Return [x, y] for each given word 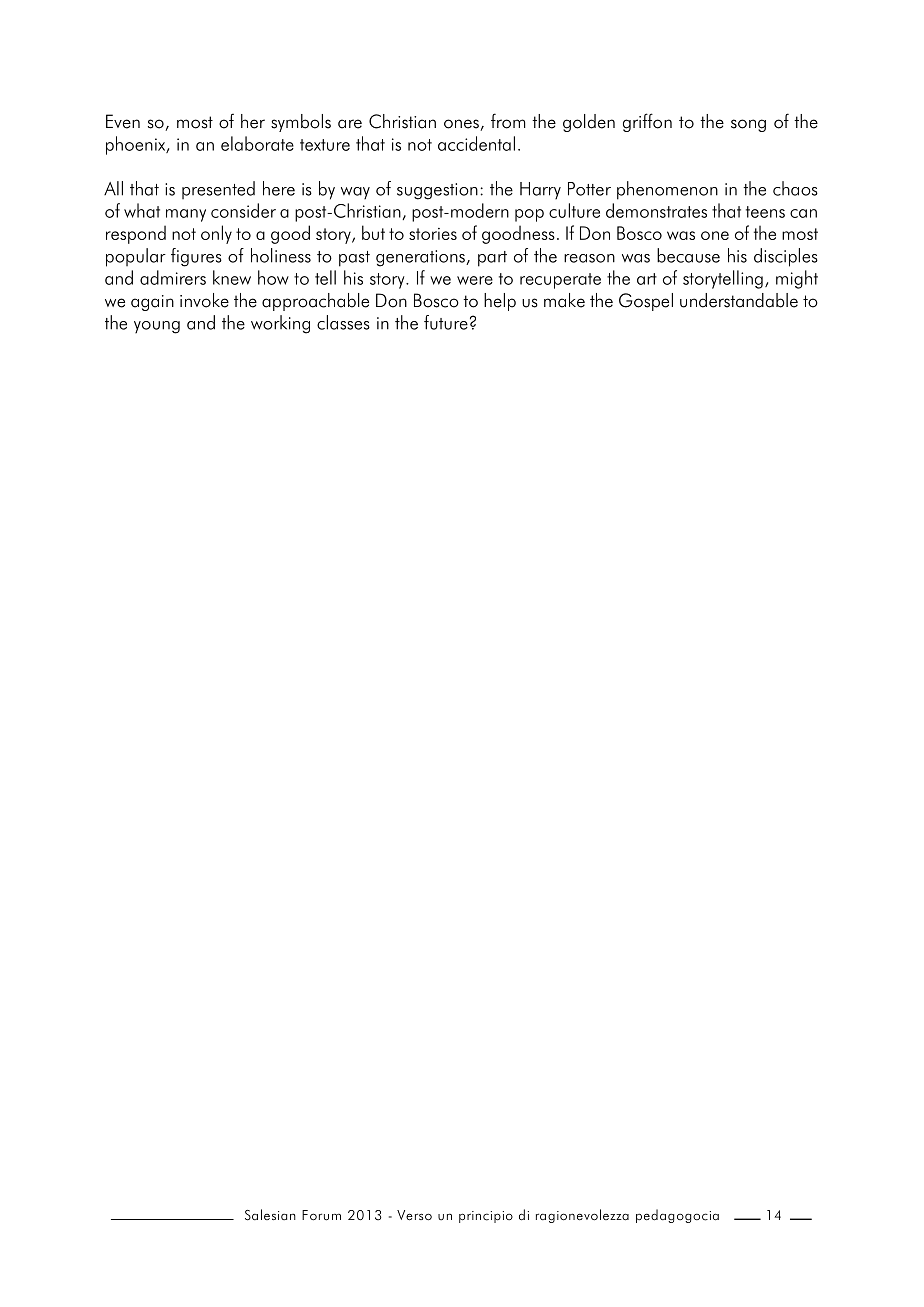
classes [343, 322]
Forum [321, 1215]
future [446, 322]
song [748, 125]
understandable [739, 300]
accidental [476, 143]
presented [218, 190]
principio [486, 1217]
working [280, 324]
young [157, 327]
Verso [414, 1215]
